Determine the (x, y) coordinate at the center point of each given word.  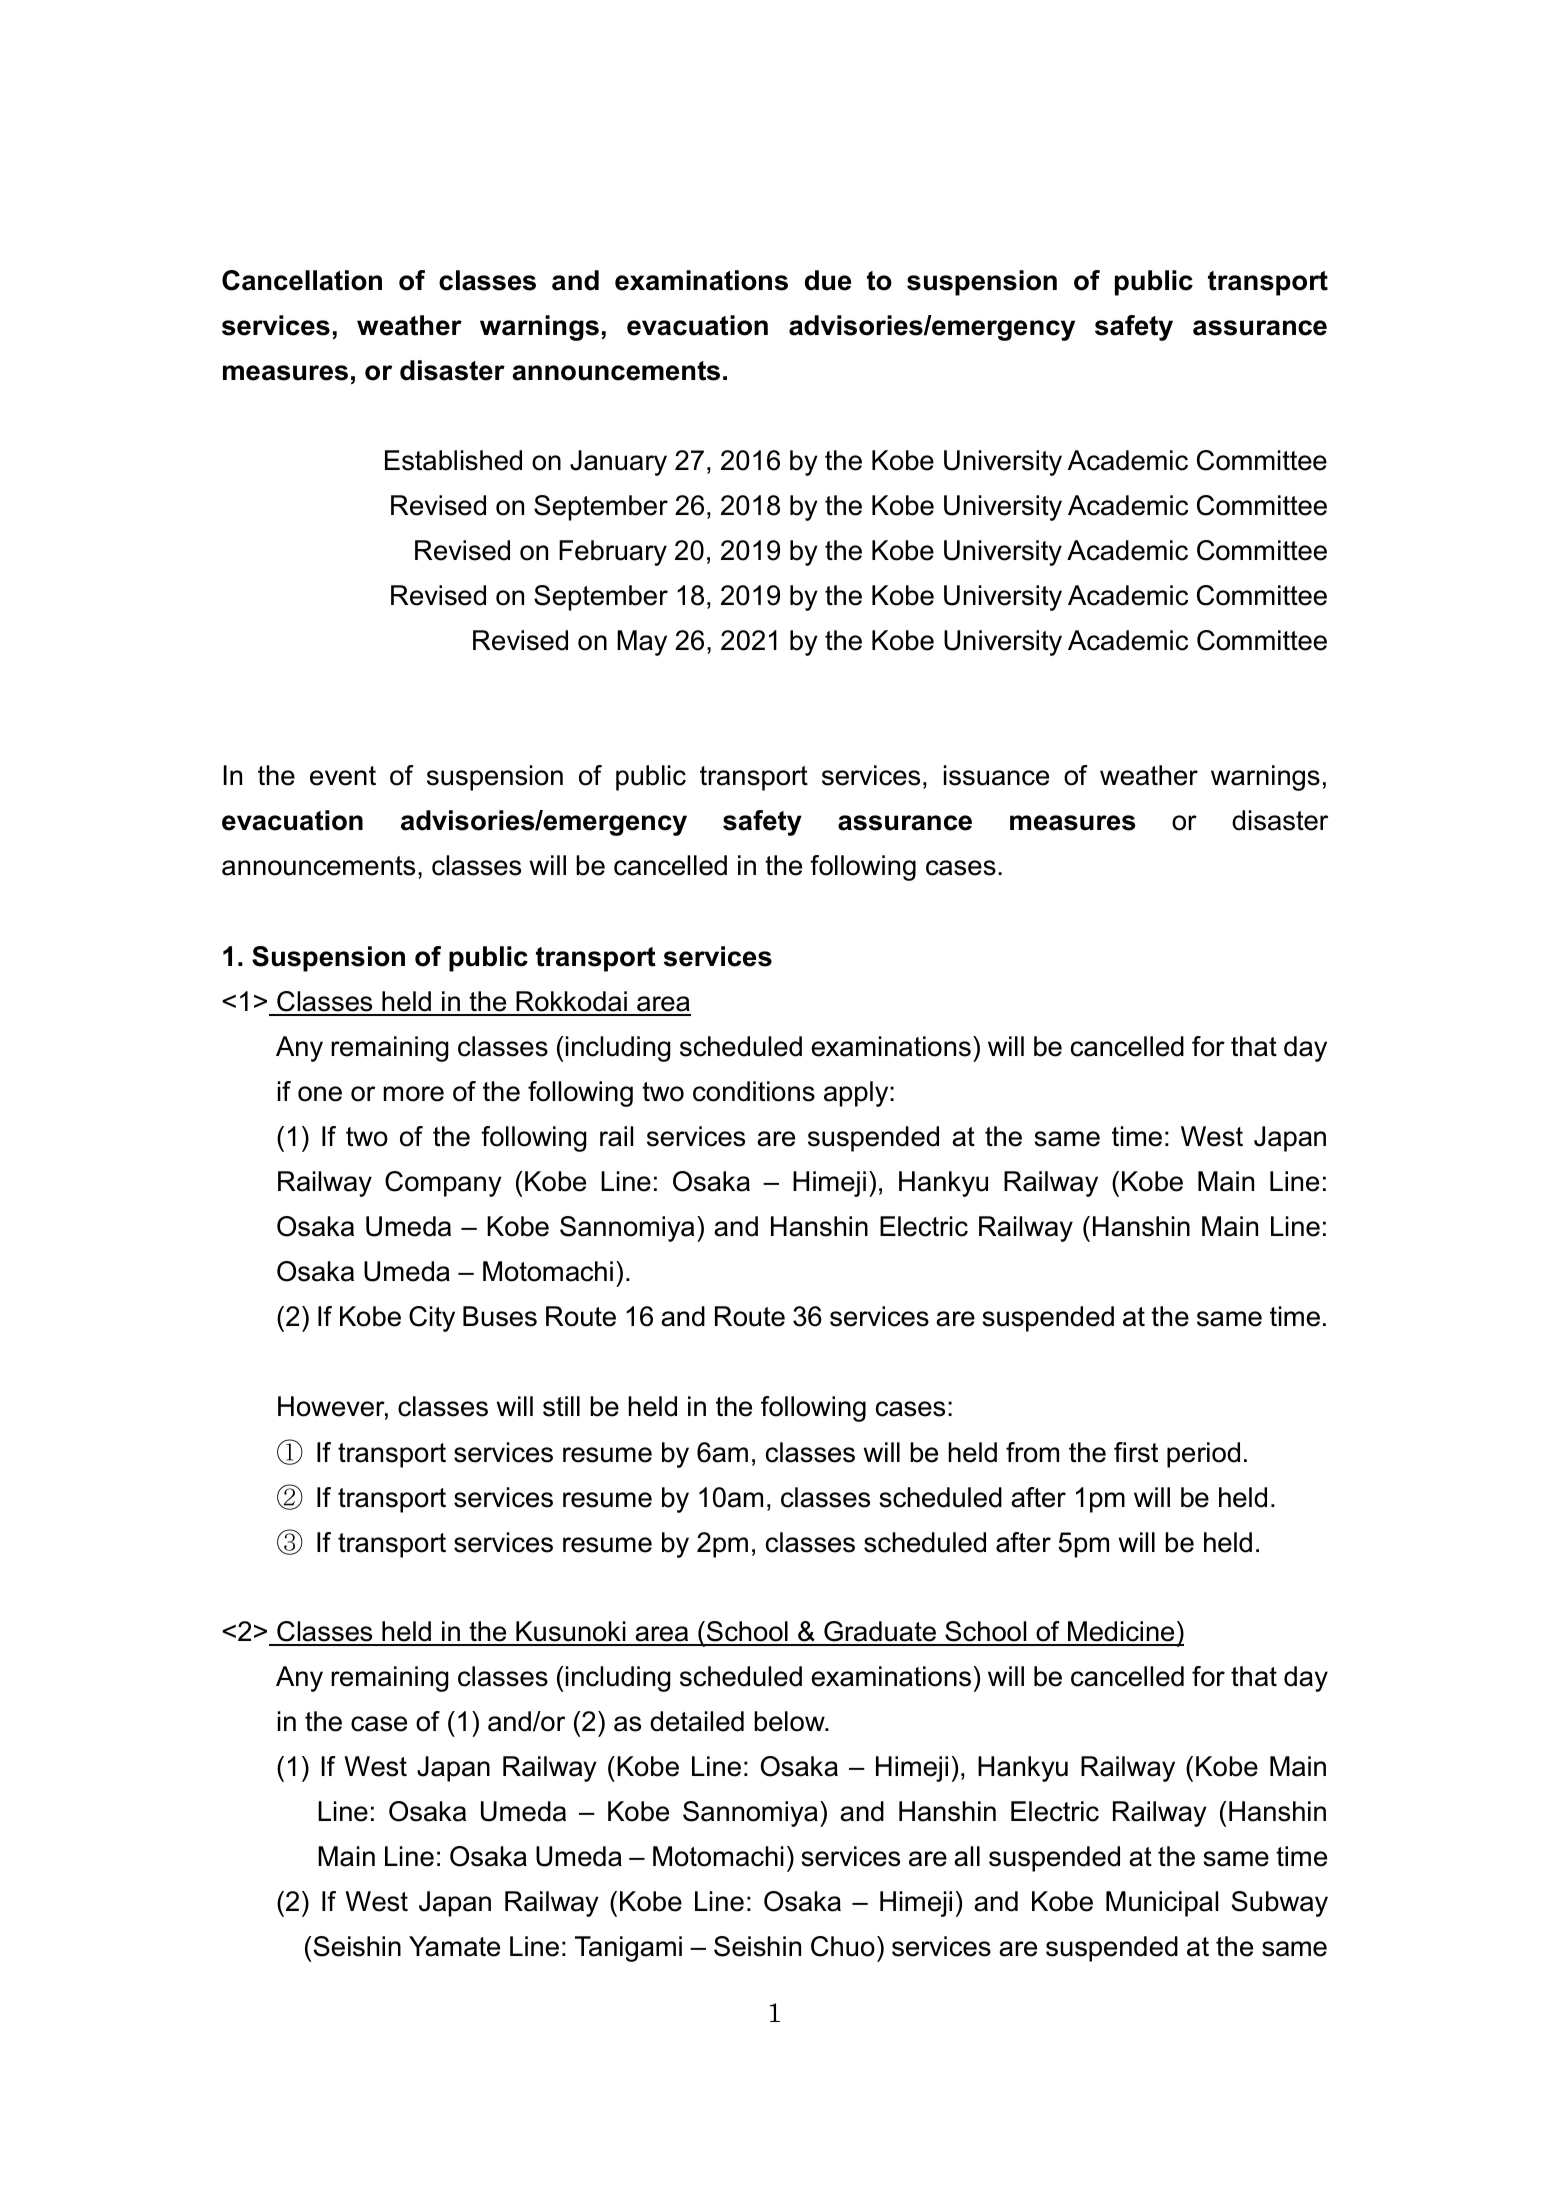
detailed (697, 1721)
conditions (754, 1091)
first (1136, 1452)
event (343, 776)
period (1203, 1455)
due (828, 280)
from (1032, 1452)
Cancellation (302, 280)
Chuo (843, 1946)
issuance (996, 775)
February (613, 553)
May (642, 643)
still (561, 1406)
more (414, 1094)
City (432, 1319)
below (790, 1721)
